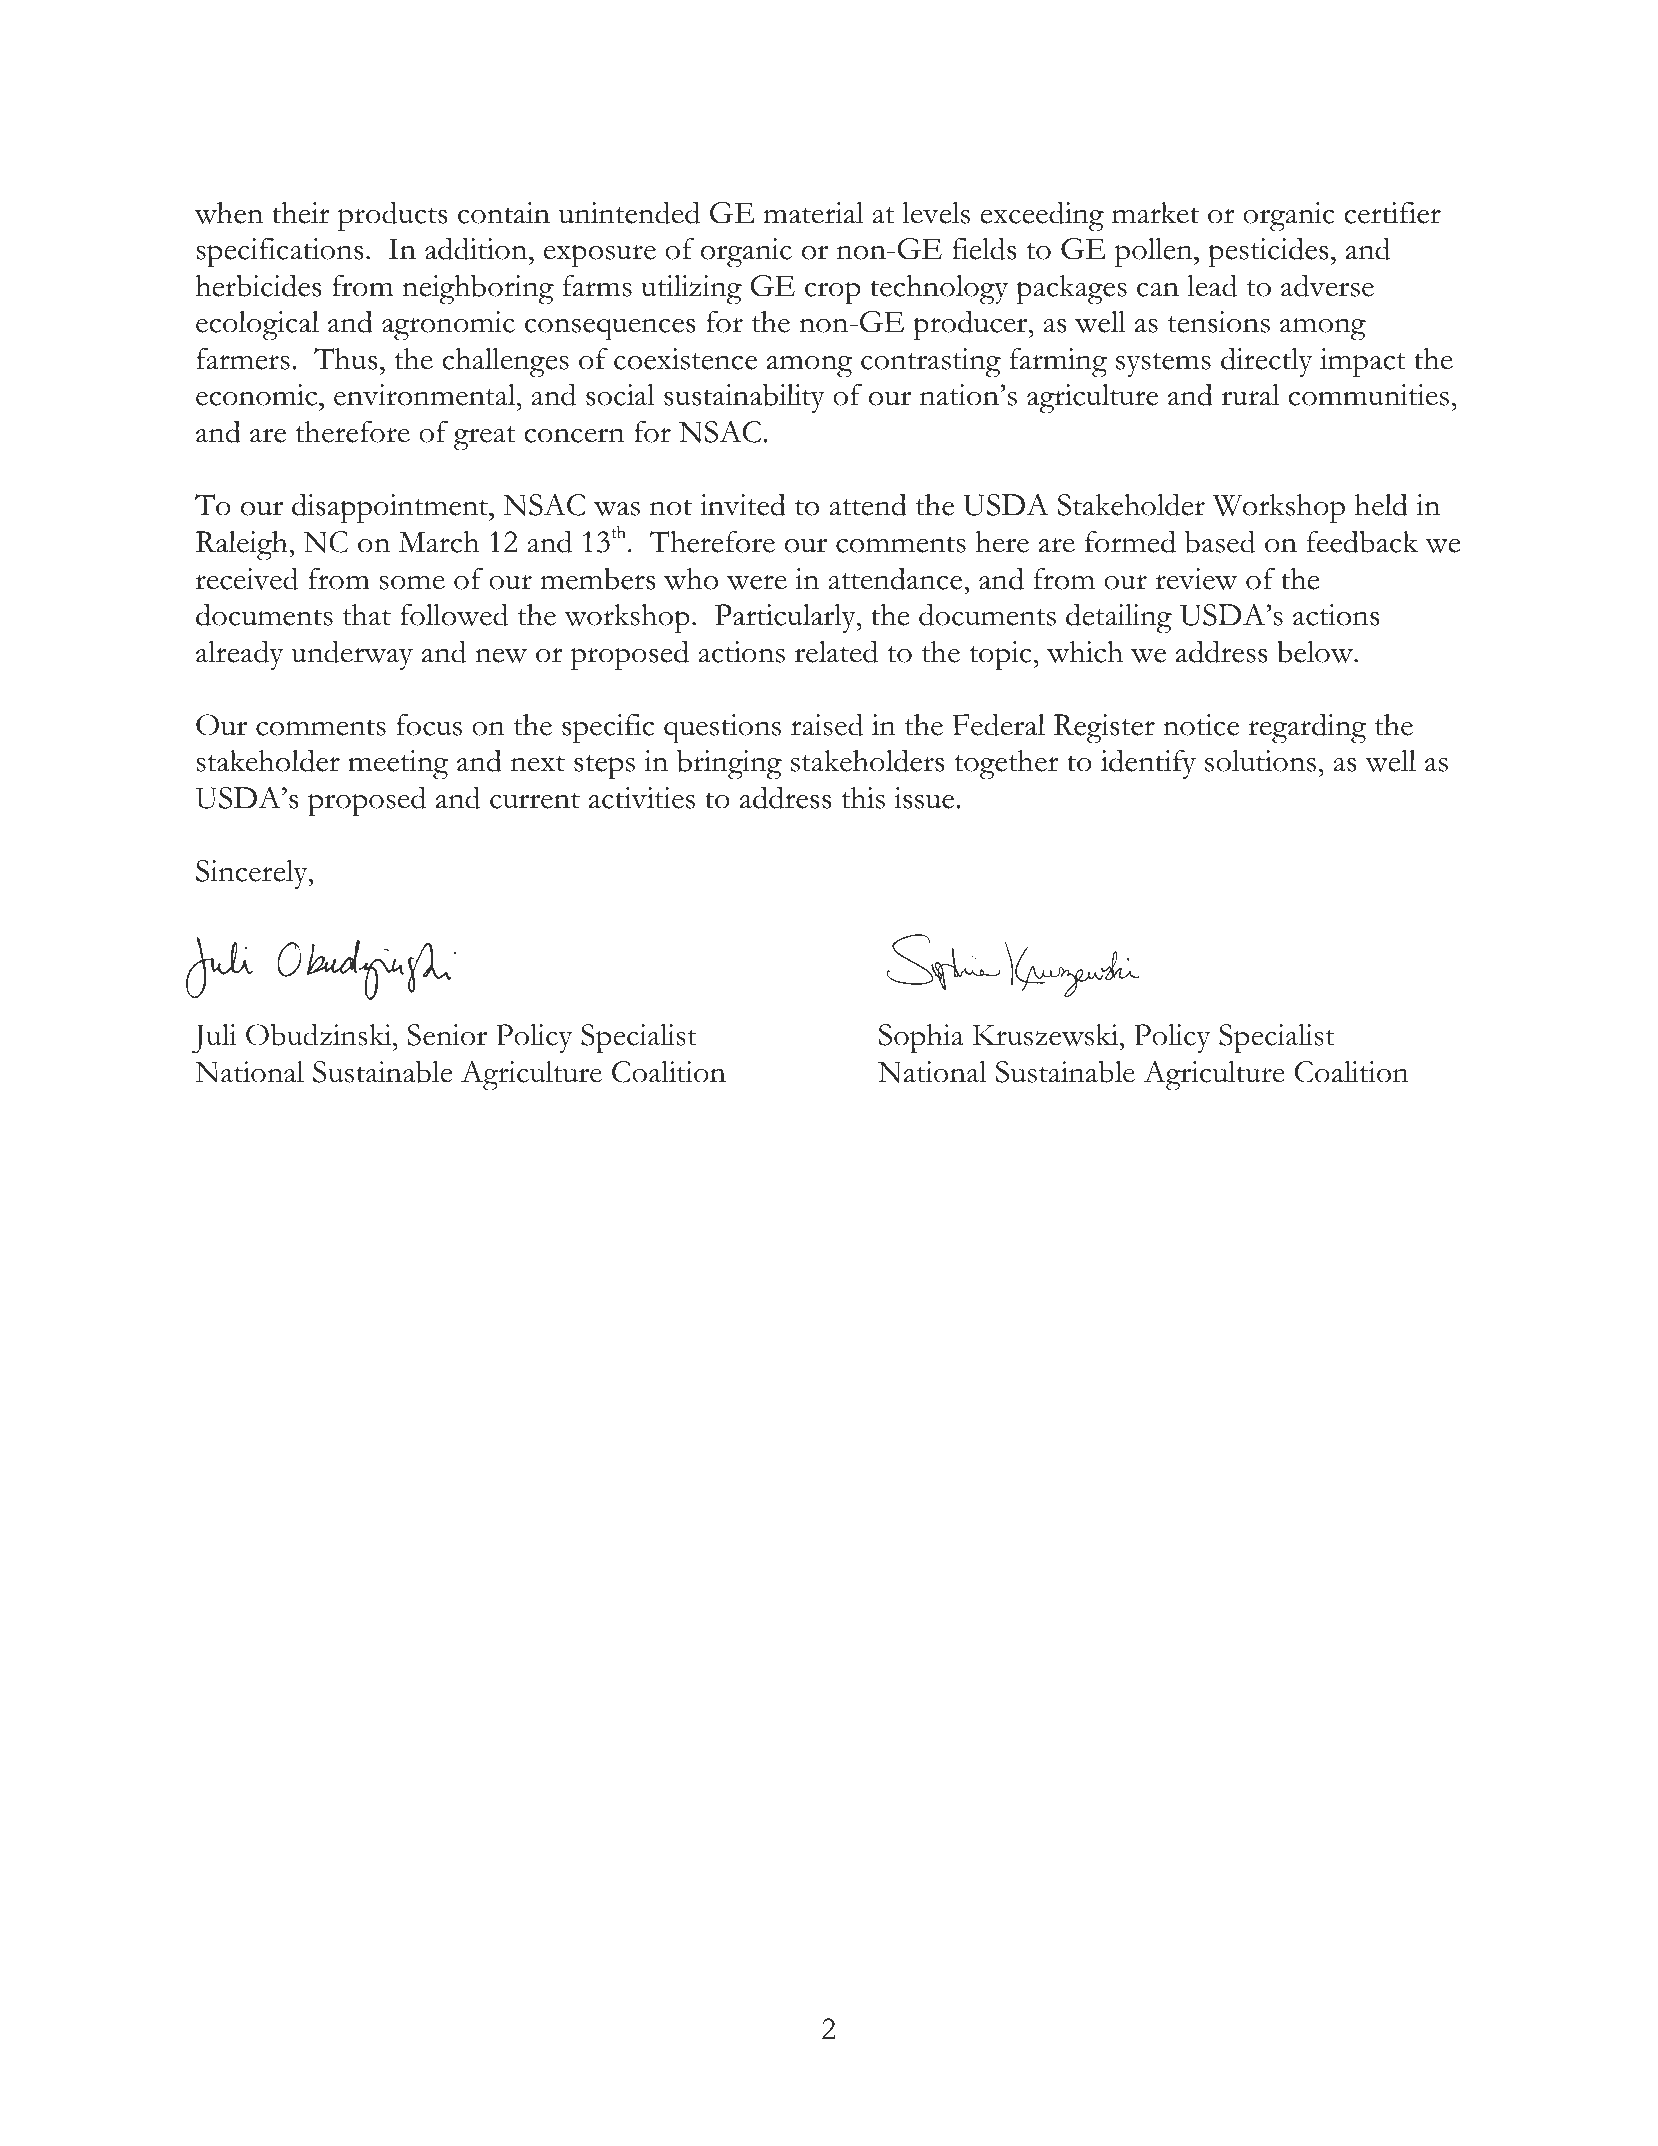 Image resolution: width=1658 pixels, height=2146 pixels. What do you see at coordinates (921, 1039) in the screenshot?
I see `Sophia` at bounding box center [921, 1039].
